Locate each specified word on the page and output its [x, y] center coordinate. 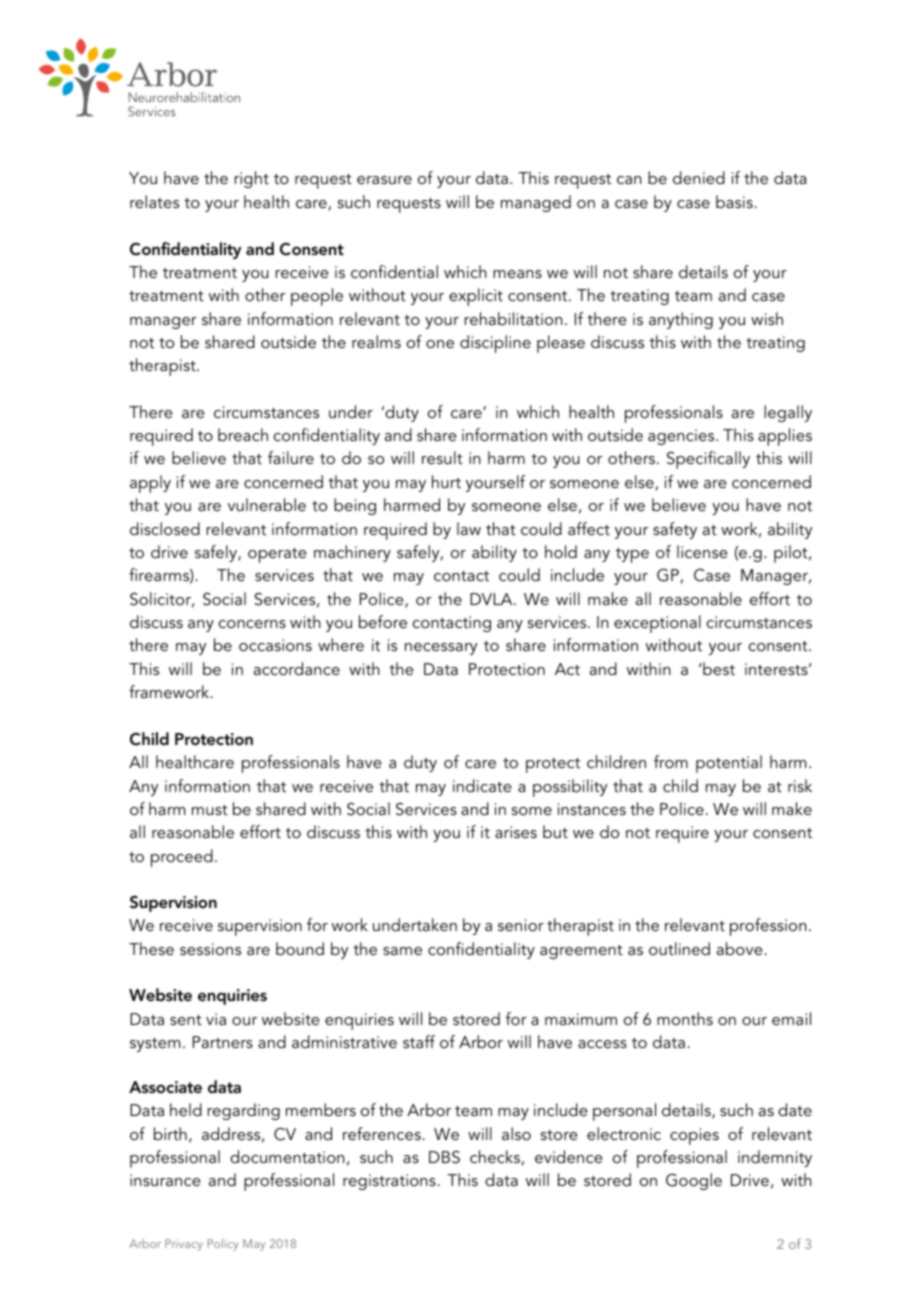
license [702, 551]
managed [536, 203]
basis [734, 201]
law [469, 528]
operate [277, 555]
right [251, 179]
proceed [182, 858]
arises [516, 832]
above [740, 948]
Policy [223, 1245]
